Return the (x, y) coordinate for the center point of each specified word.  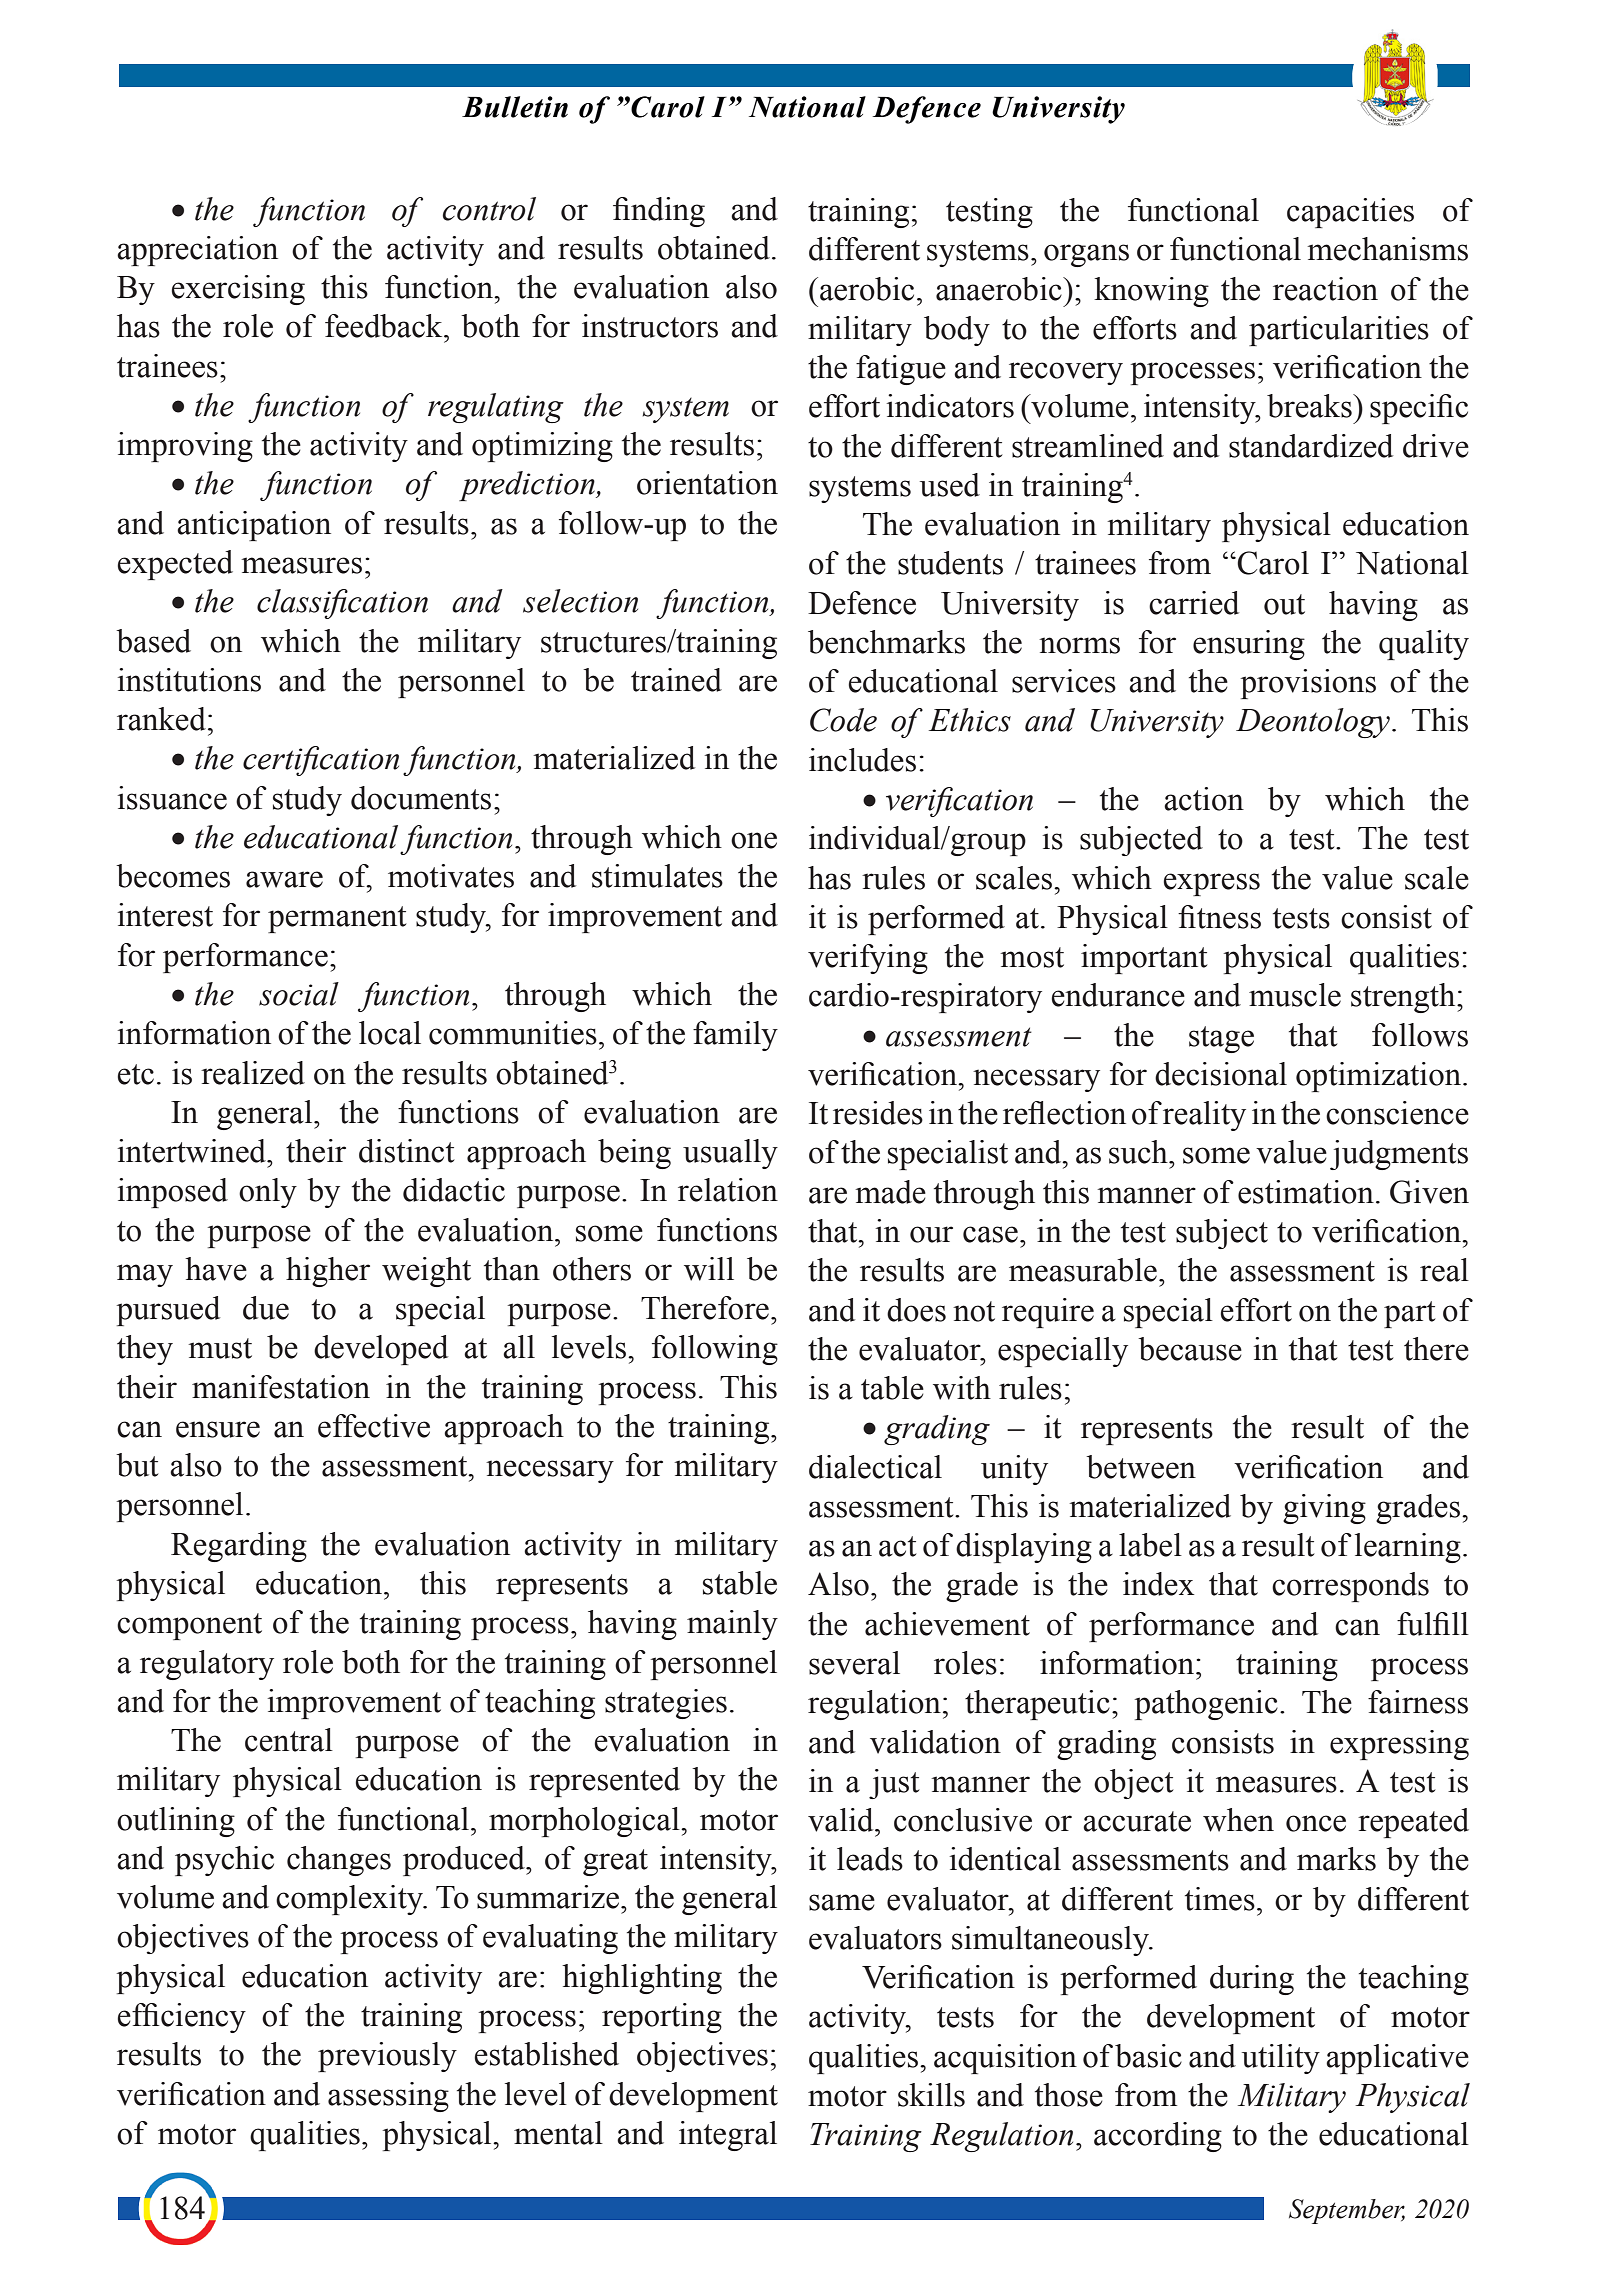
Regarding (239, 1547)
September (1347, 2211)
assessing (388, 2097)
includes (862, 760)
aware (284, 879)
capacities (1350, 213)
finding (659, 212)
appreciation (197, 251)
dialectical (875, 1467)
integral (728, 2136)
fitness (1219, 917)
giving (1324, 1509)
